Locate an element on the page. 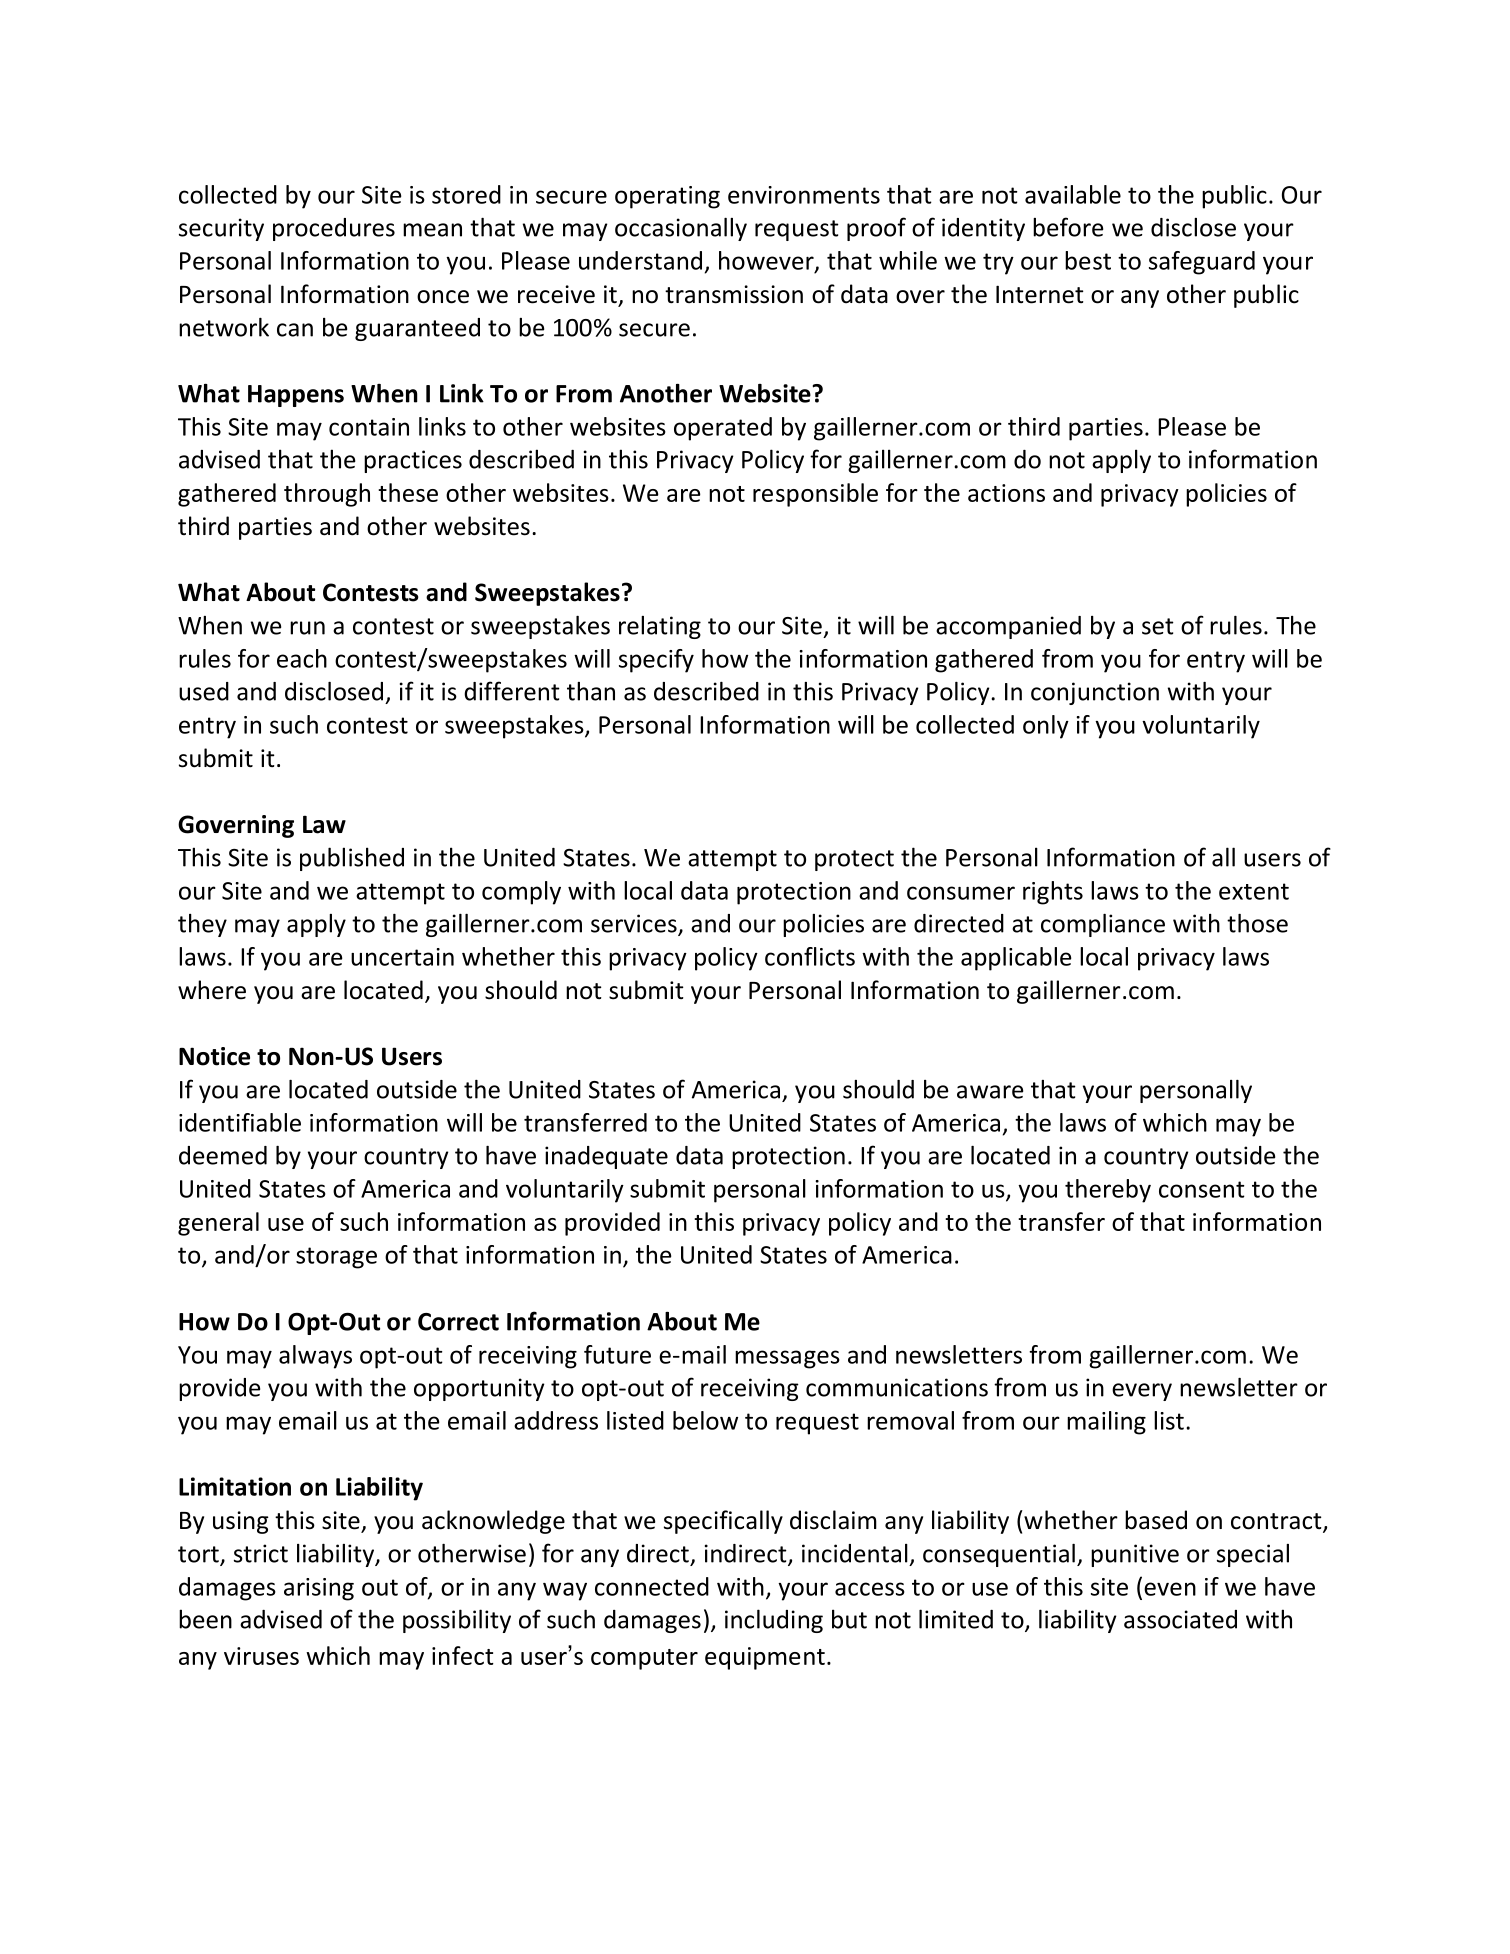  conflicts is located at coordinates (810, 956).
